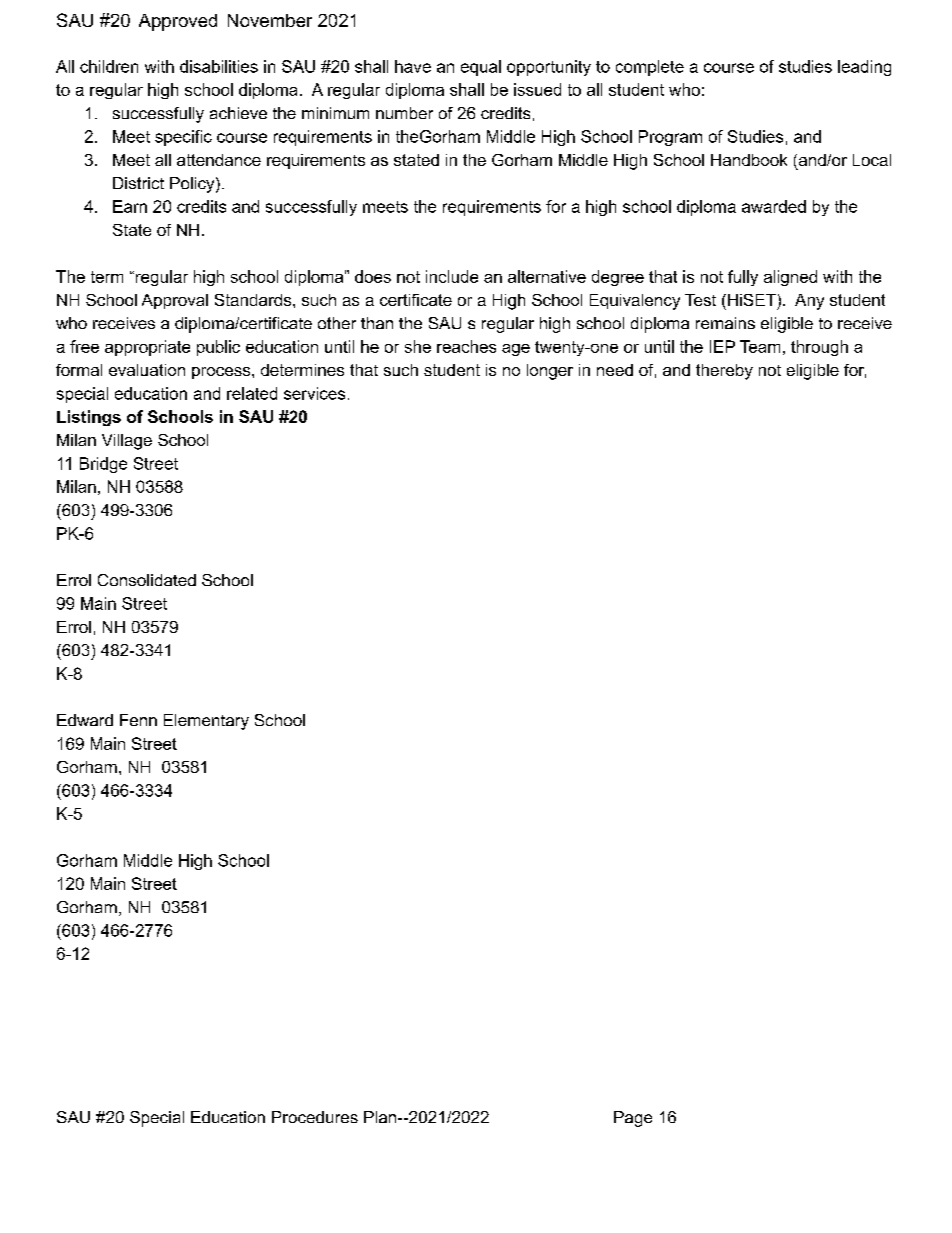 The image size is (952, 1233). What do you see at coordinates (864, 68) in the screenshot?
I see `leading` at bounding box center [864, 68].
